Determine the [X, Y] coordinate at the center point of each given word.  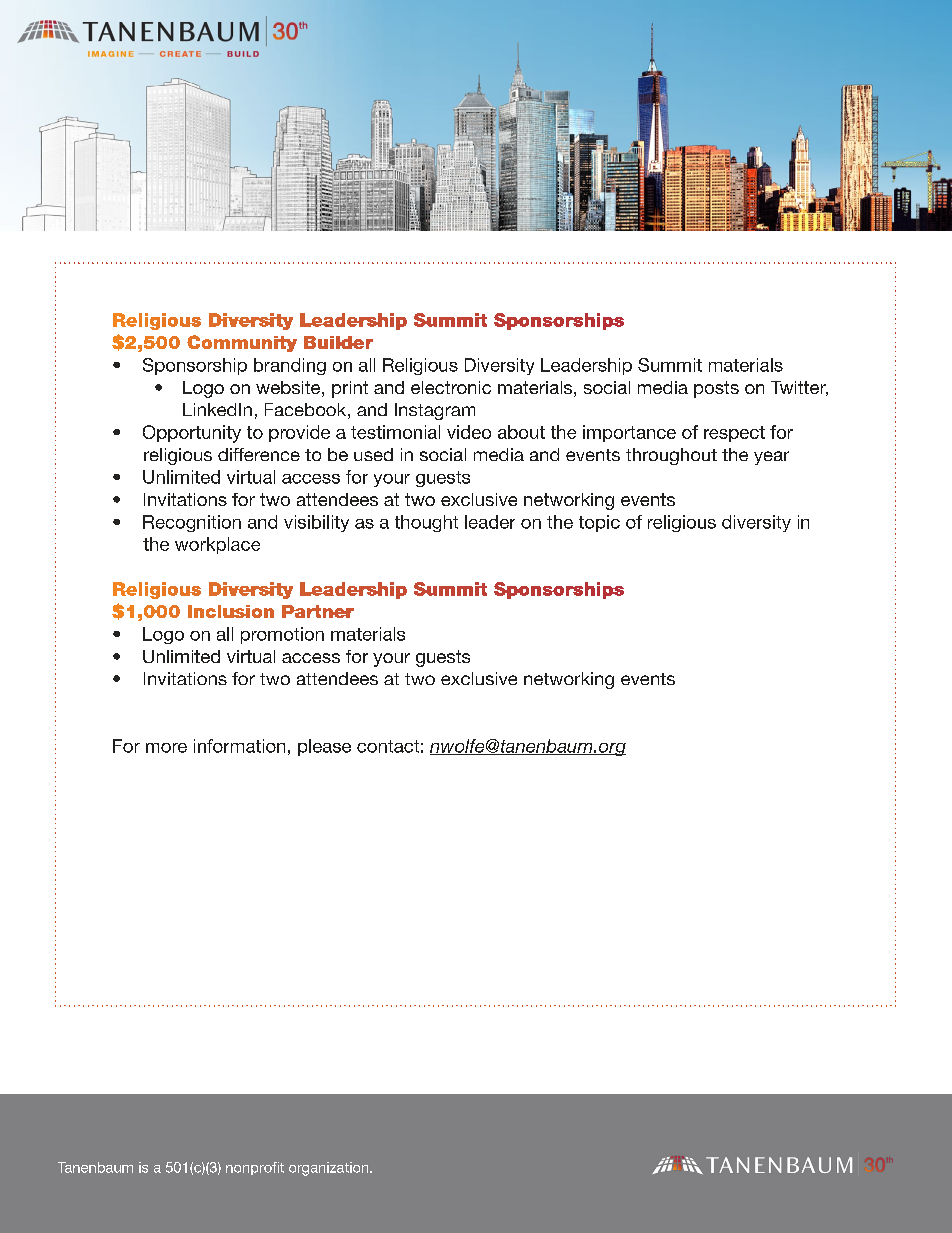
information [239, 746]
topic [599, 523]
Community [242, 343]
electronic [451, 387]
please [324, 747]
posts [716, 389]
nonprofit [255, 1168]
